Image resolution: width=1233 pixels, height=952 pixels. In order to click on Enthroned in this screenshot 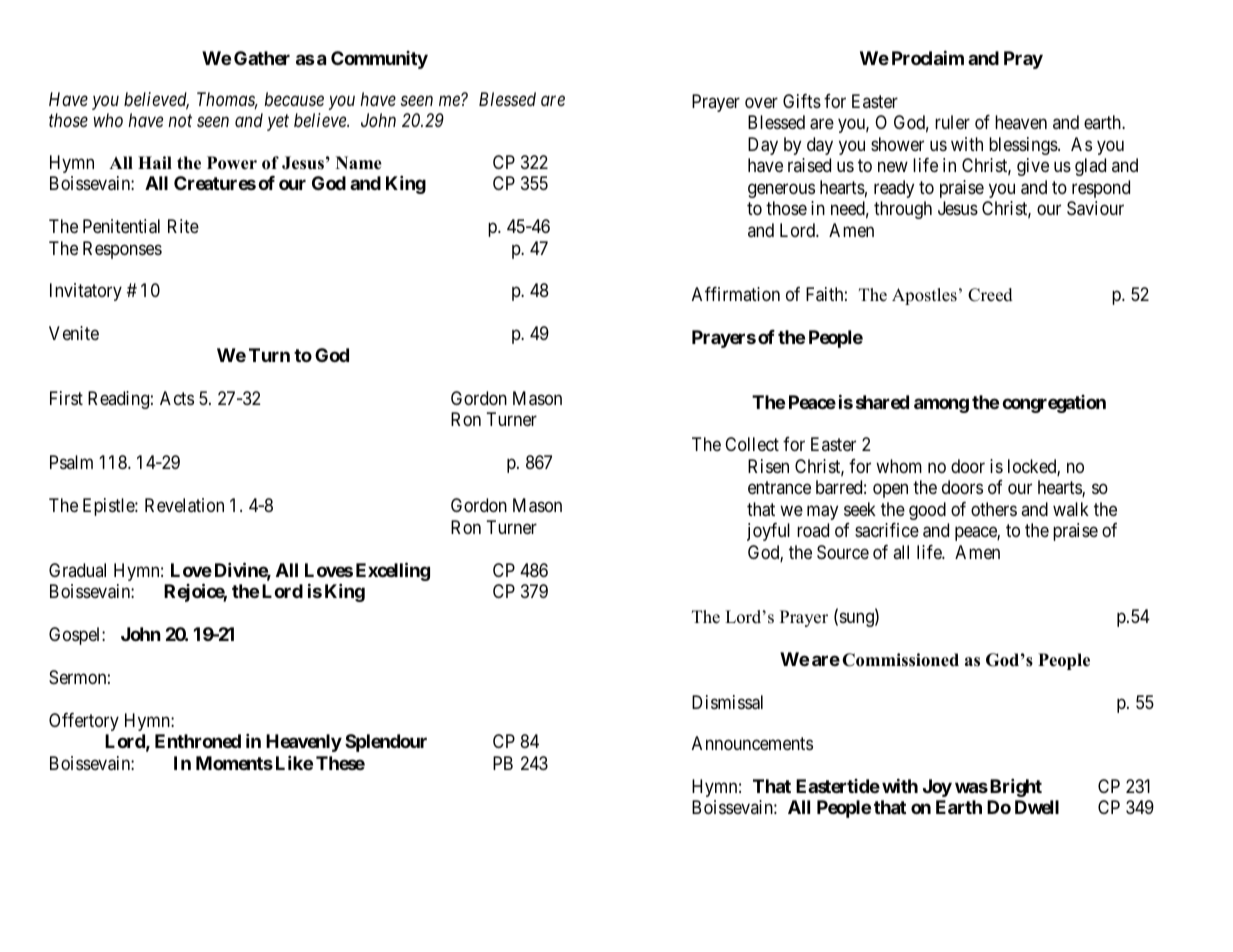, I will do `click(198, 741)`.
